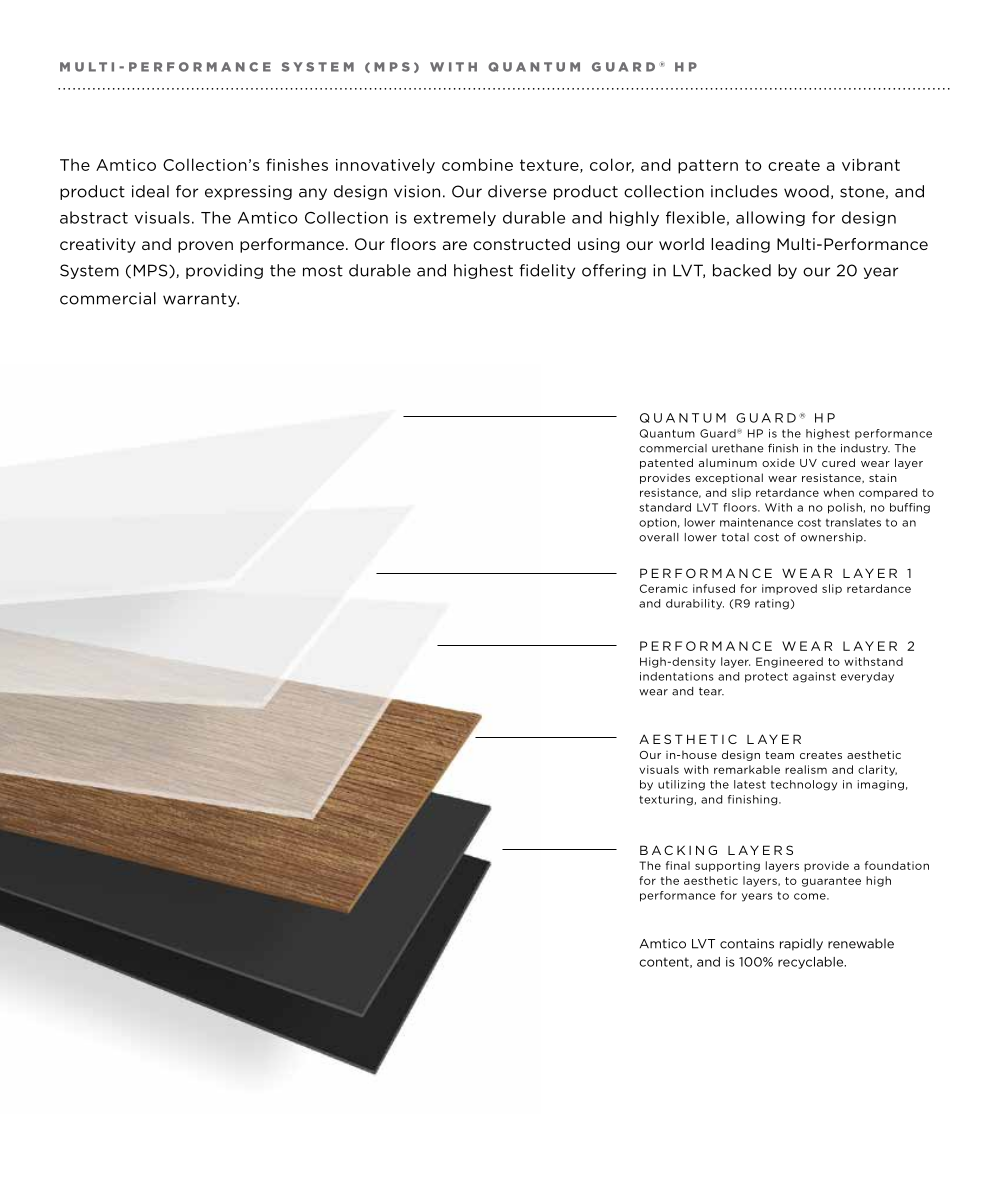  Describe the element at coordinates (711, 691) in the screenshot. I see `tear` at that location.
